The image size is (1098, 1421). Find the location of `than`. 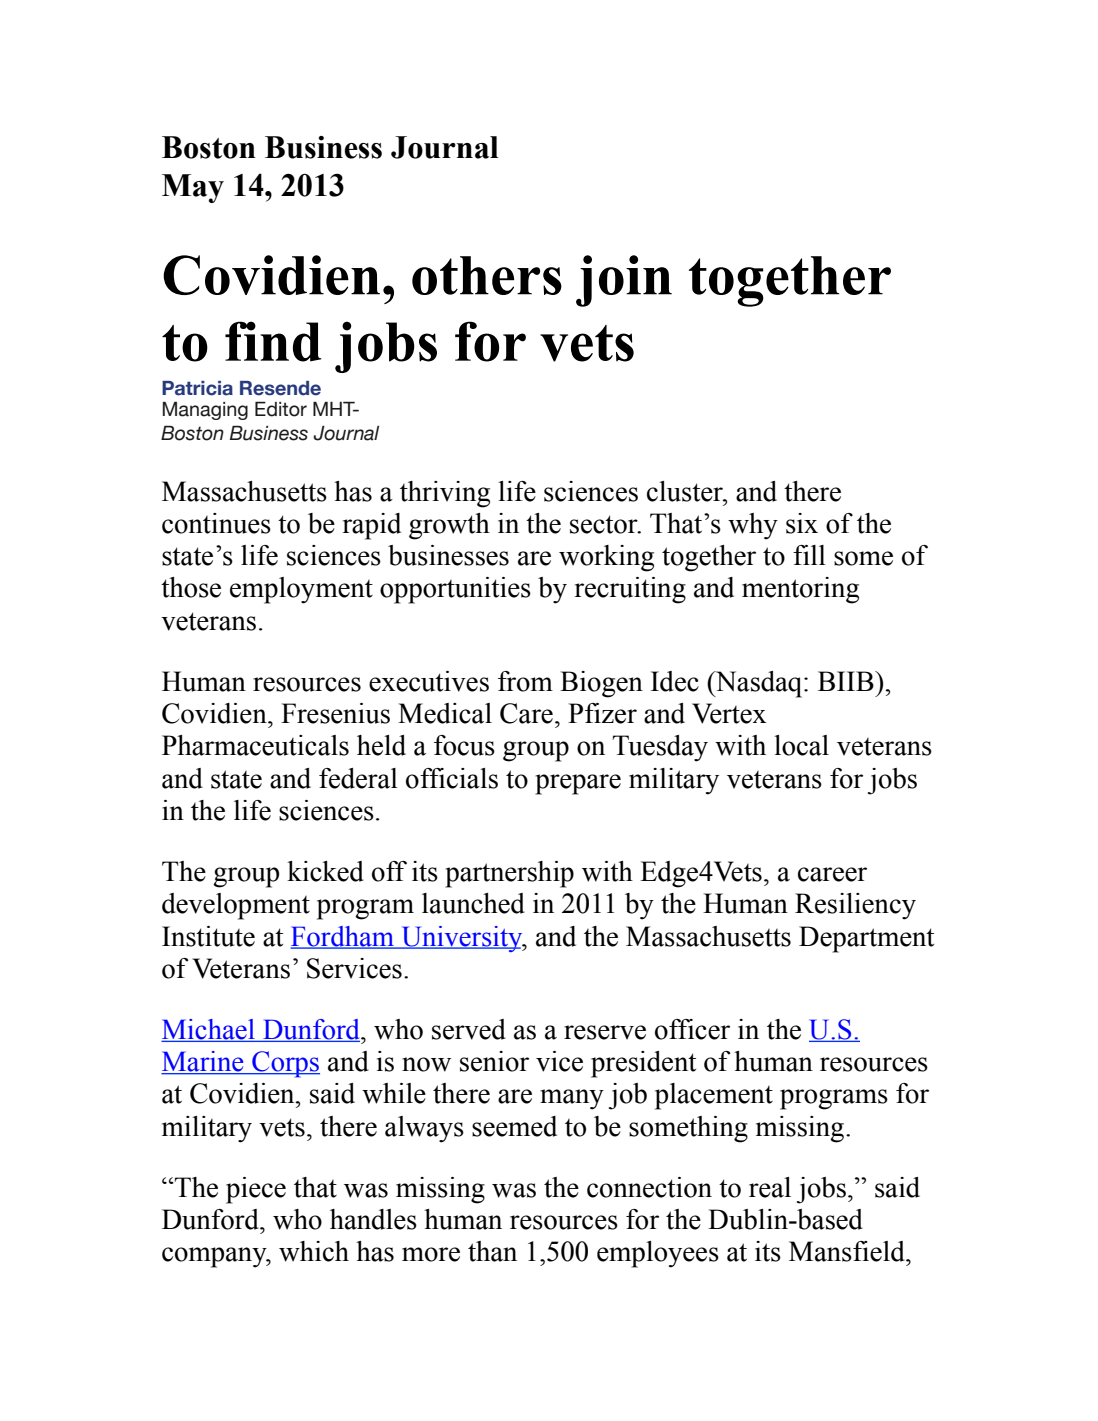

than is located at coordinates (492, 1251).
